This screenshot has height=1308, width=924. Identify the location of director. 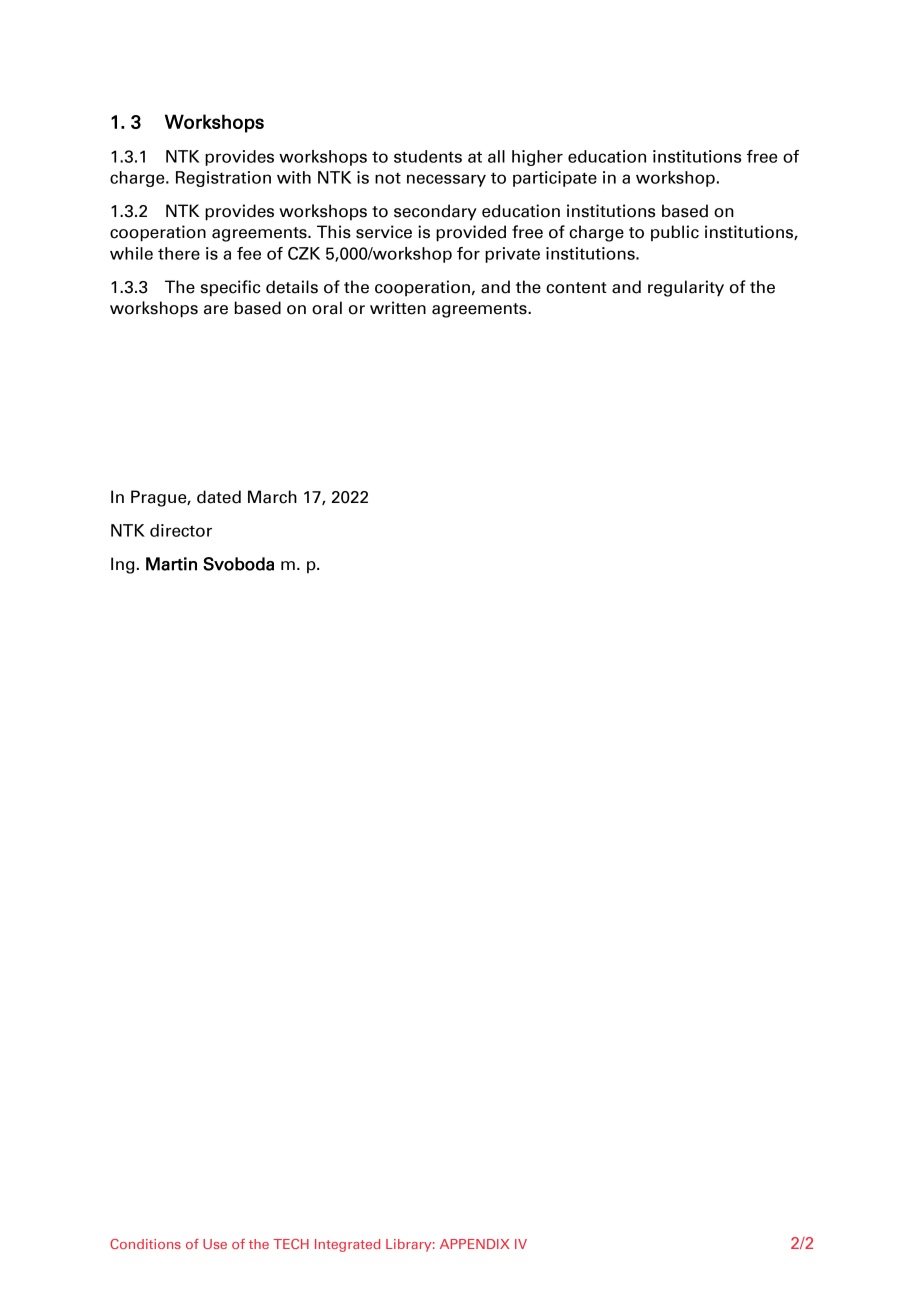
(181, 530).
